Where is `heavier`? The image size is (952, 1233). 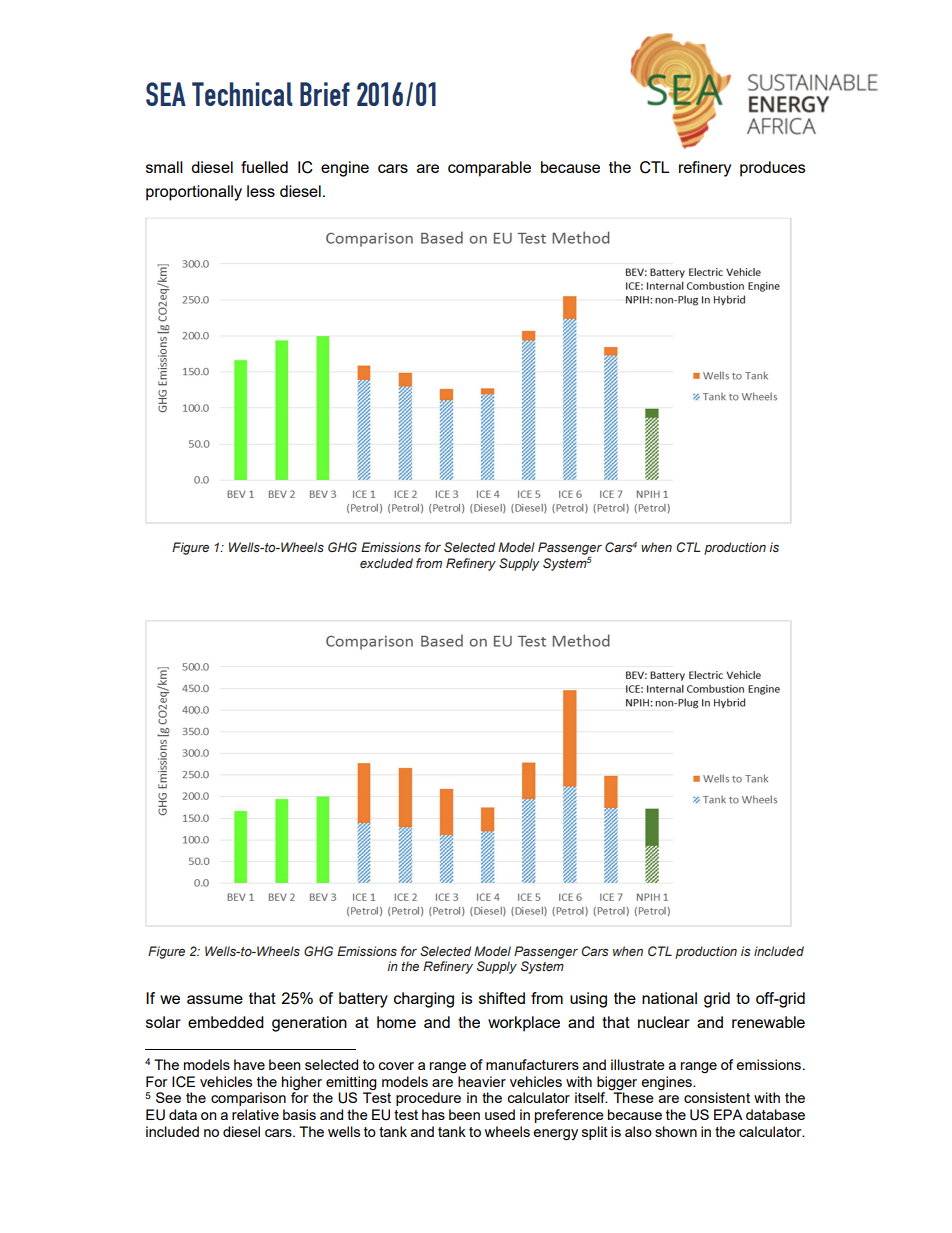 heavier is located at coordinates (482, 1081).
